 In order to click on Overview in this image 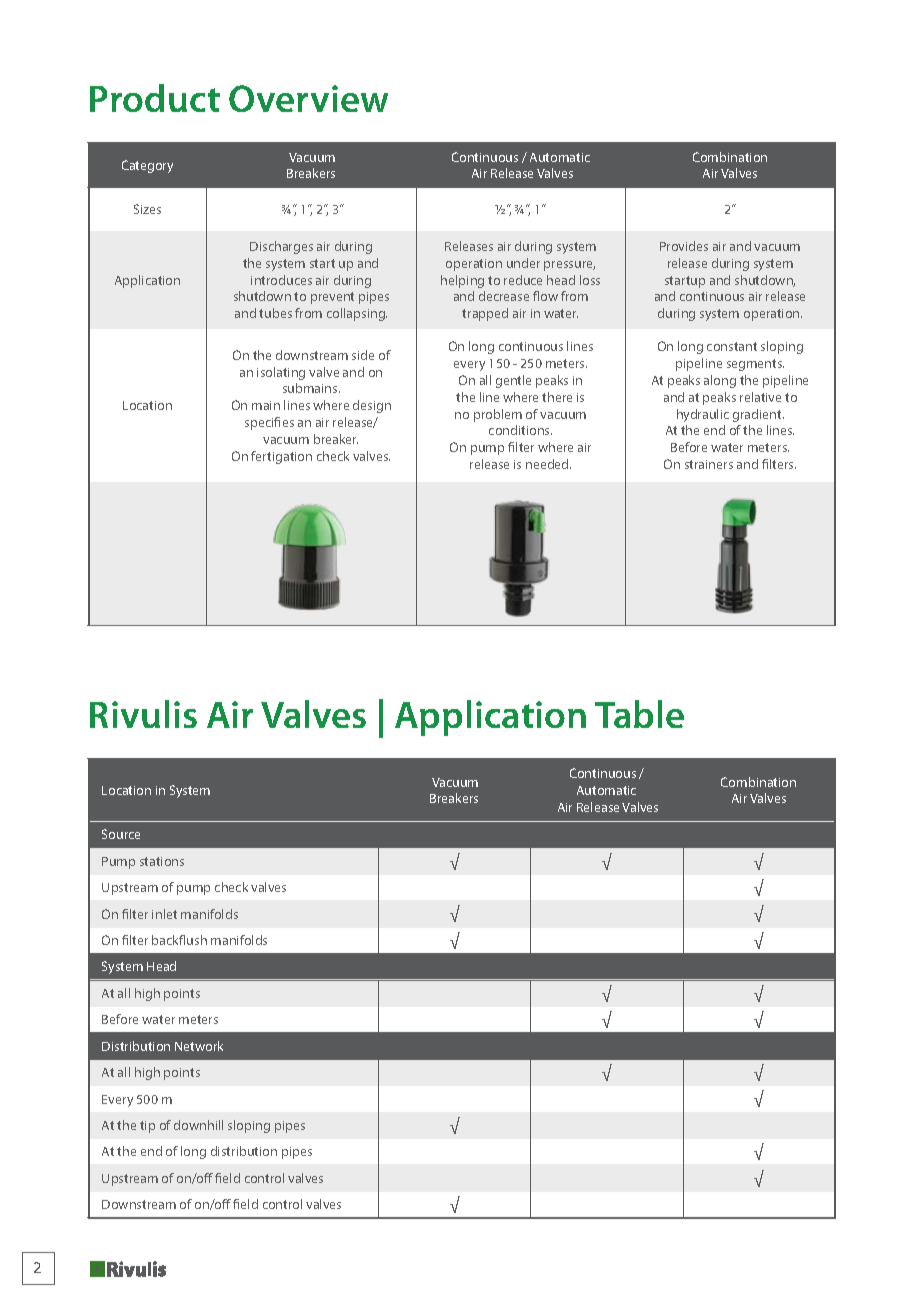, I will do `click(308, 98)`.
